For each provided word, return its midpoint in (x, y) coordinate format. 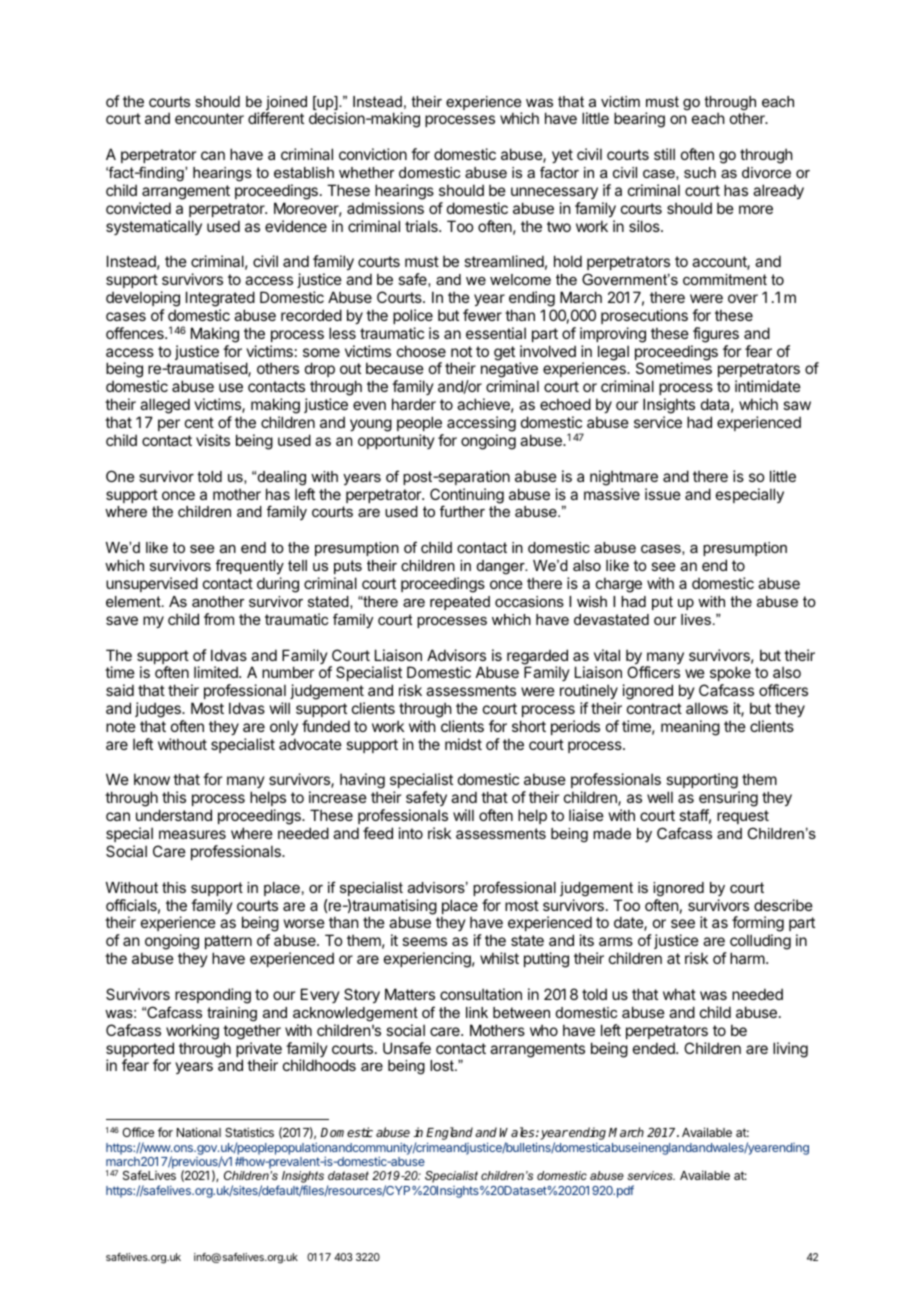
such (700, 172)
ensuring (728, 800)
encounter (209, 118)
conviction (373, 154)
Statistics (249, 1132)
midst (463, 744)
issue (663, 494)
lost (443, 1065)
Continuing (467, 497)
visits (213, 440)
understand (174, 815)
